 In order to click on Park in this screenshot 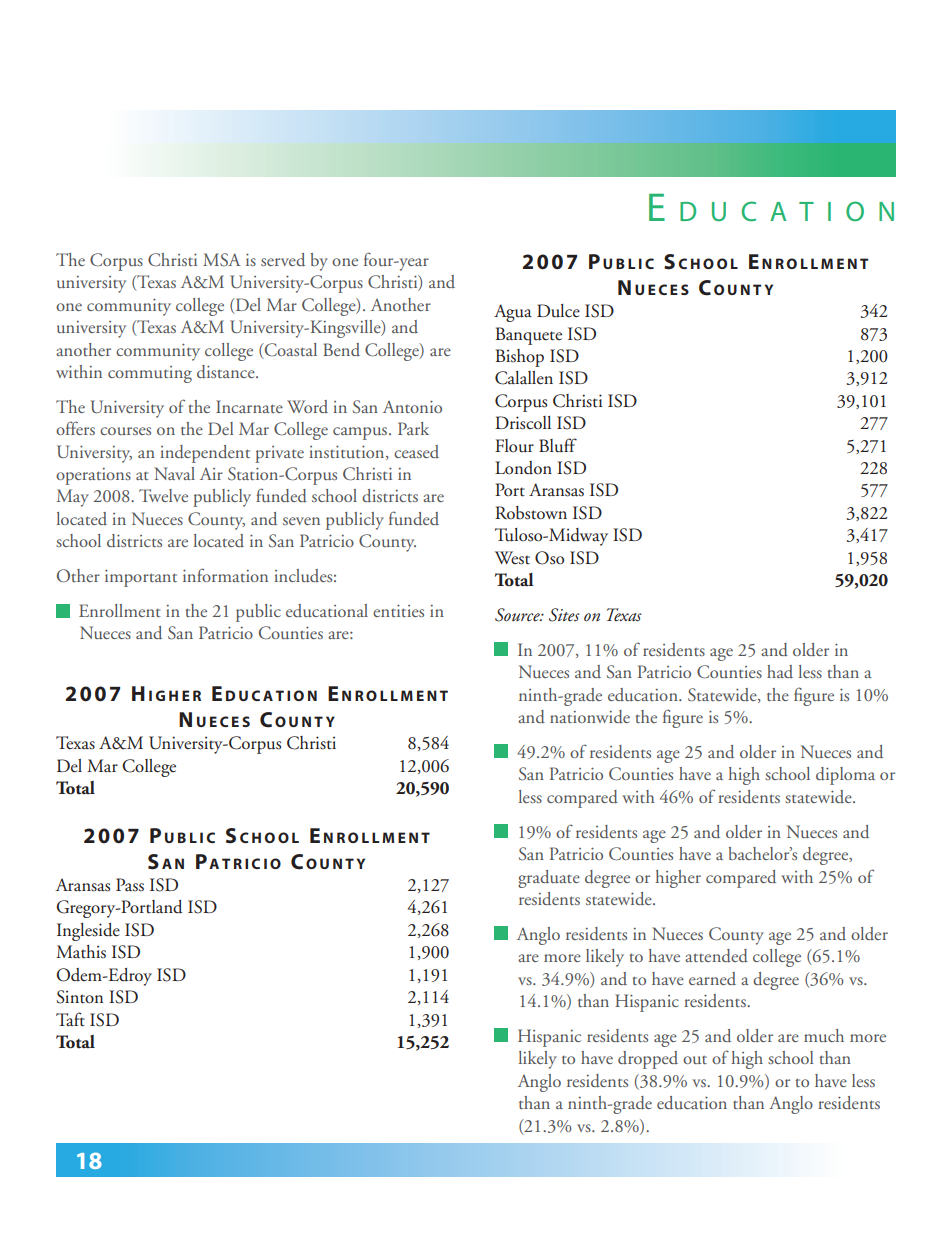, I will do `click(413, 428)`.
